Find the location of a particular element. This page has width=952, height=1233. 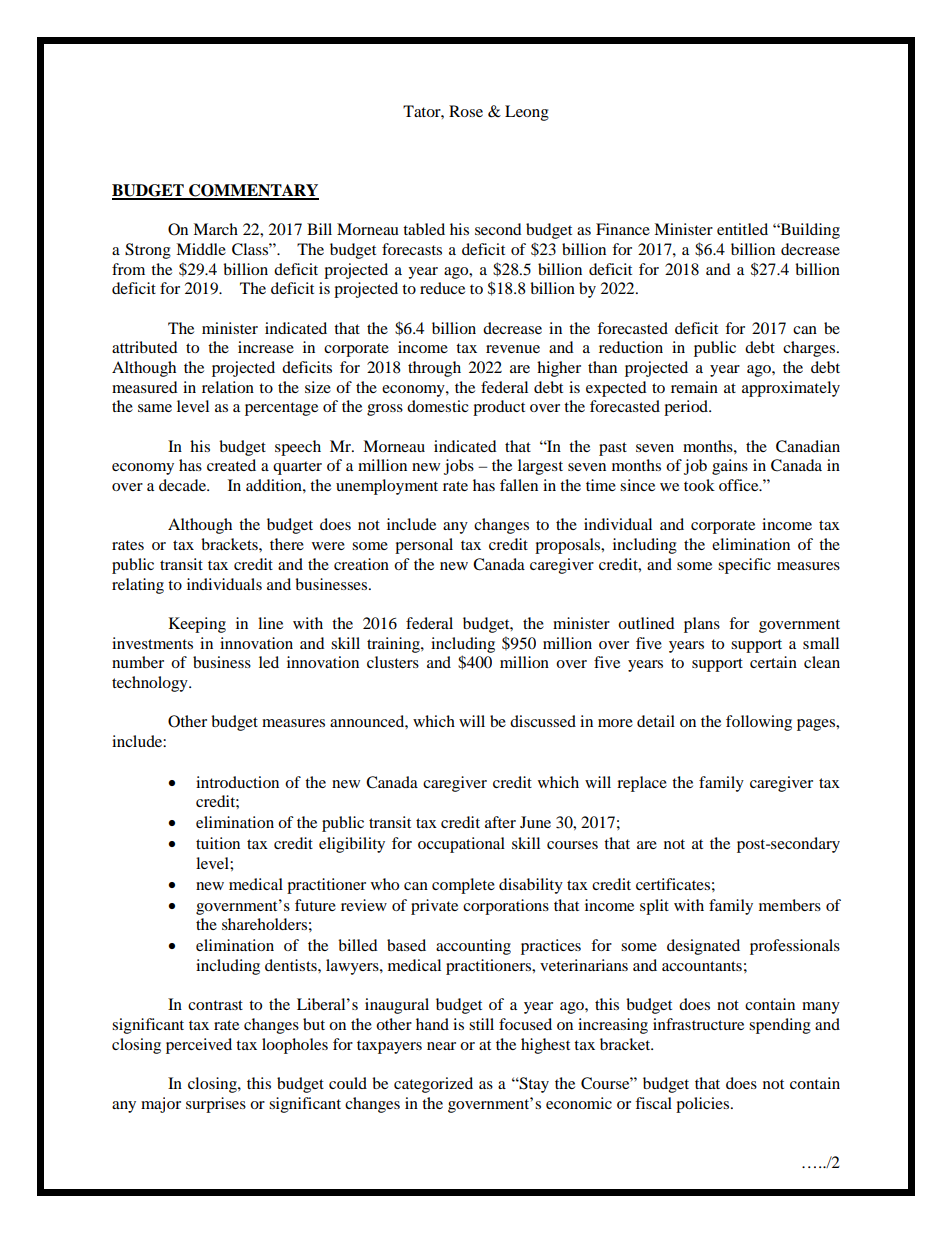

Rose is located at coordinates (466, 111).
